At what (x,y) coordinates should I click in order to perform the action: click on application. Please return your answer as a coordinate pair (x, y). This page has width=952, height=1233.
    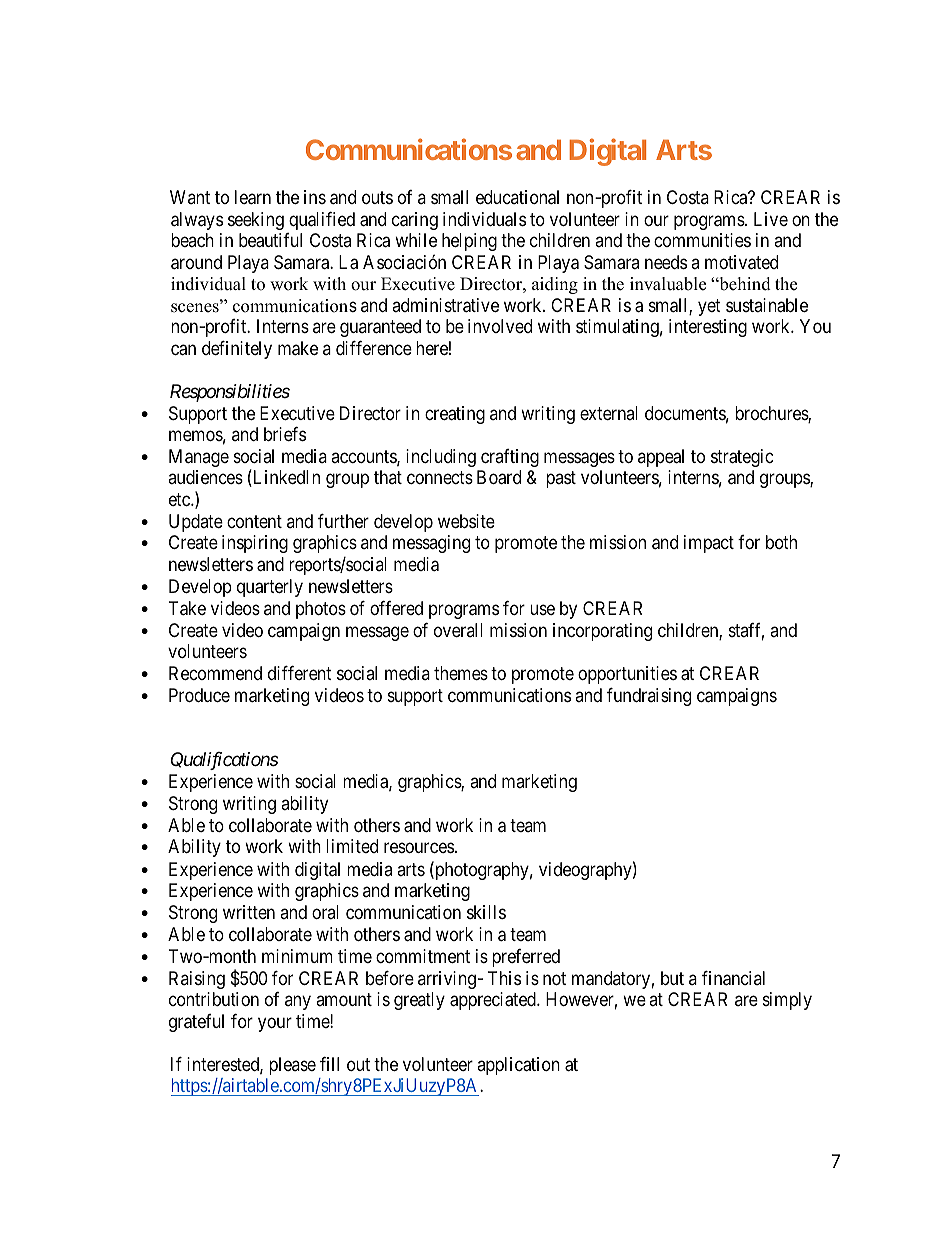
    Looking at the image, I should click on (518, 1066).
